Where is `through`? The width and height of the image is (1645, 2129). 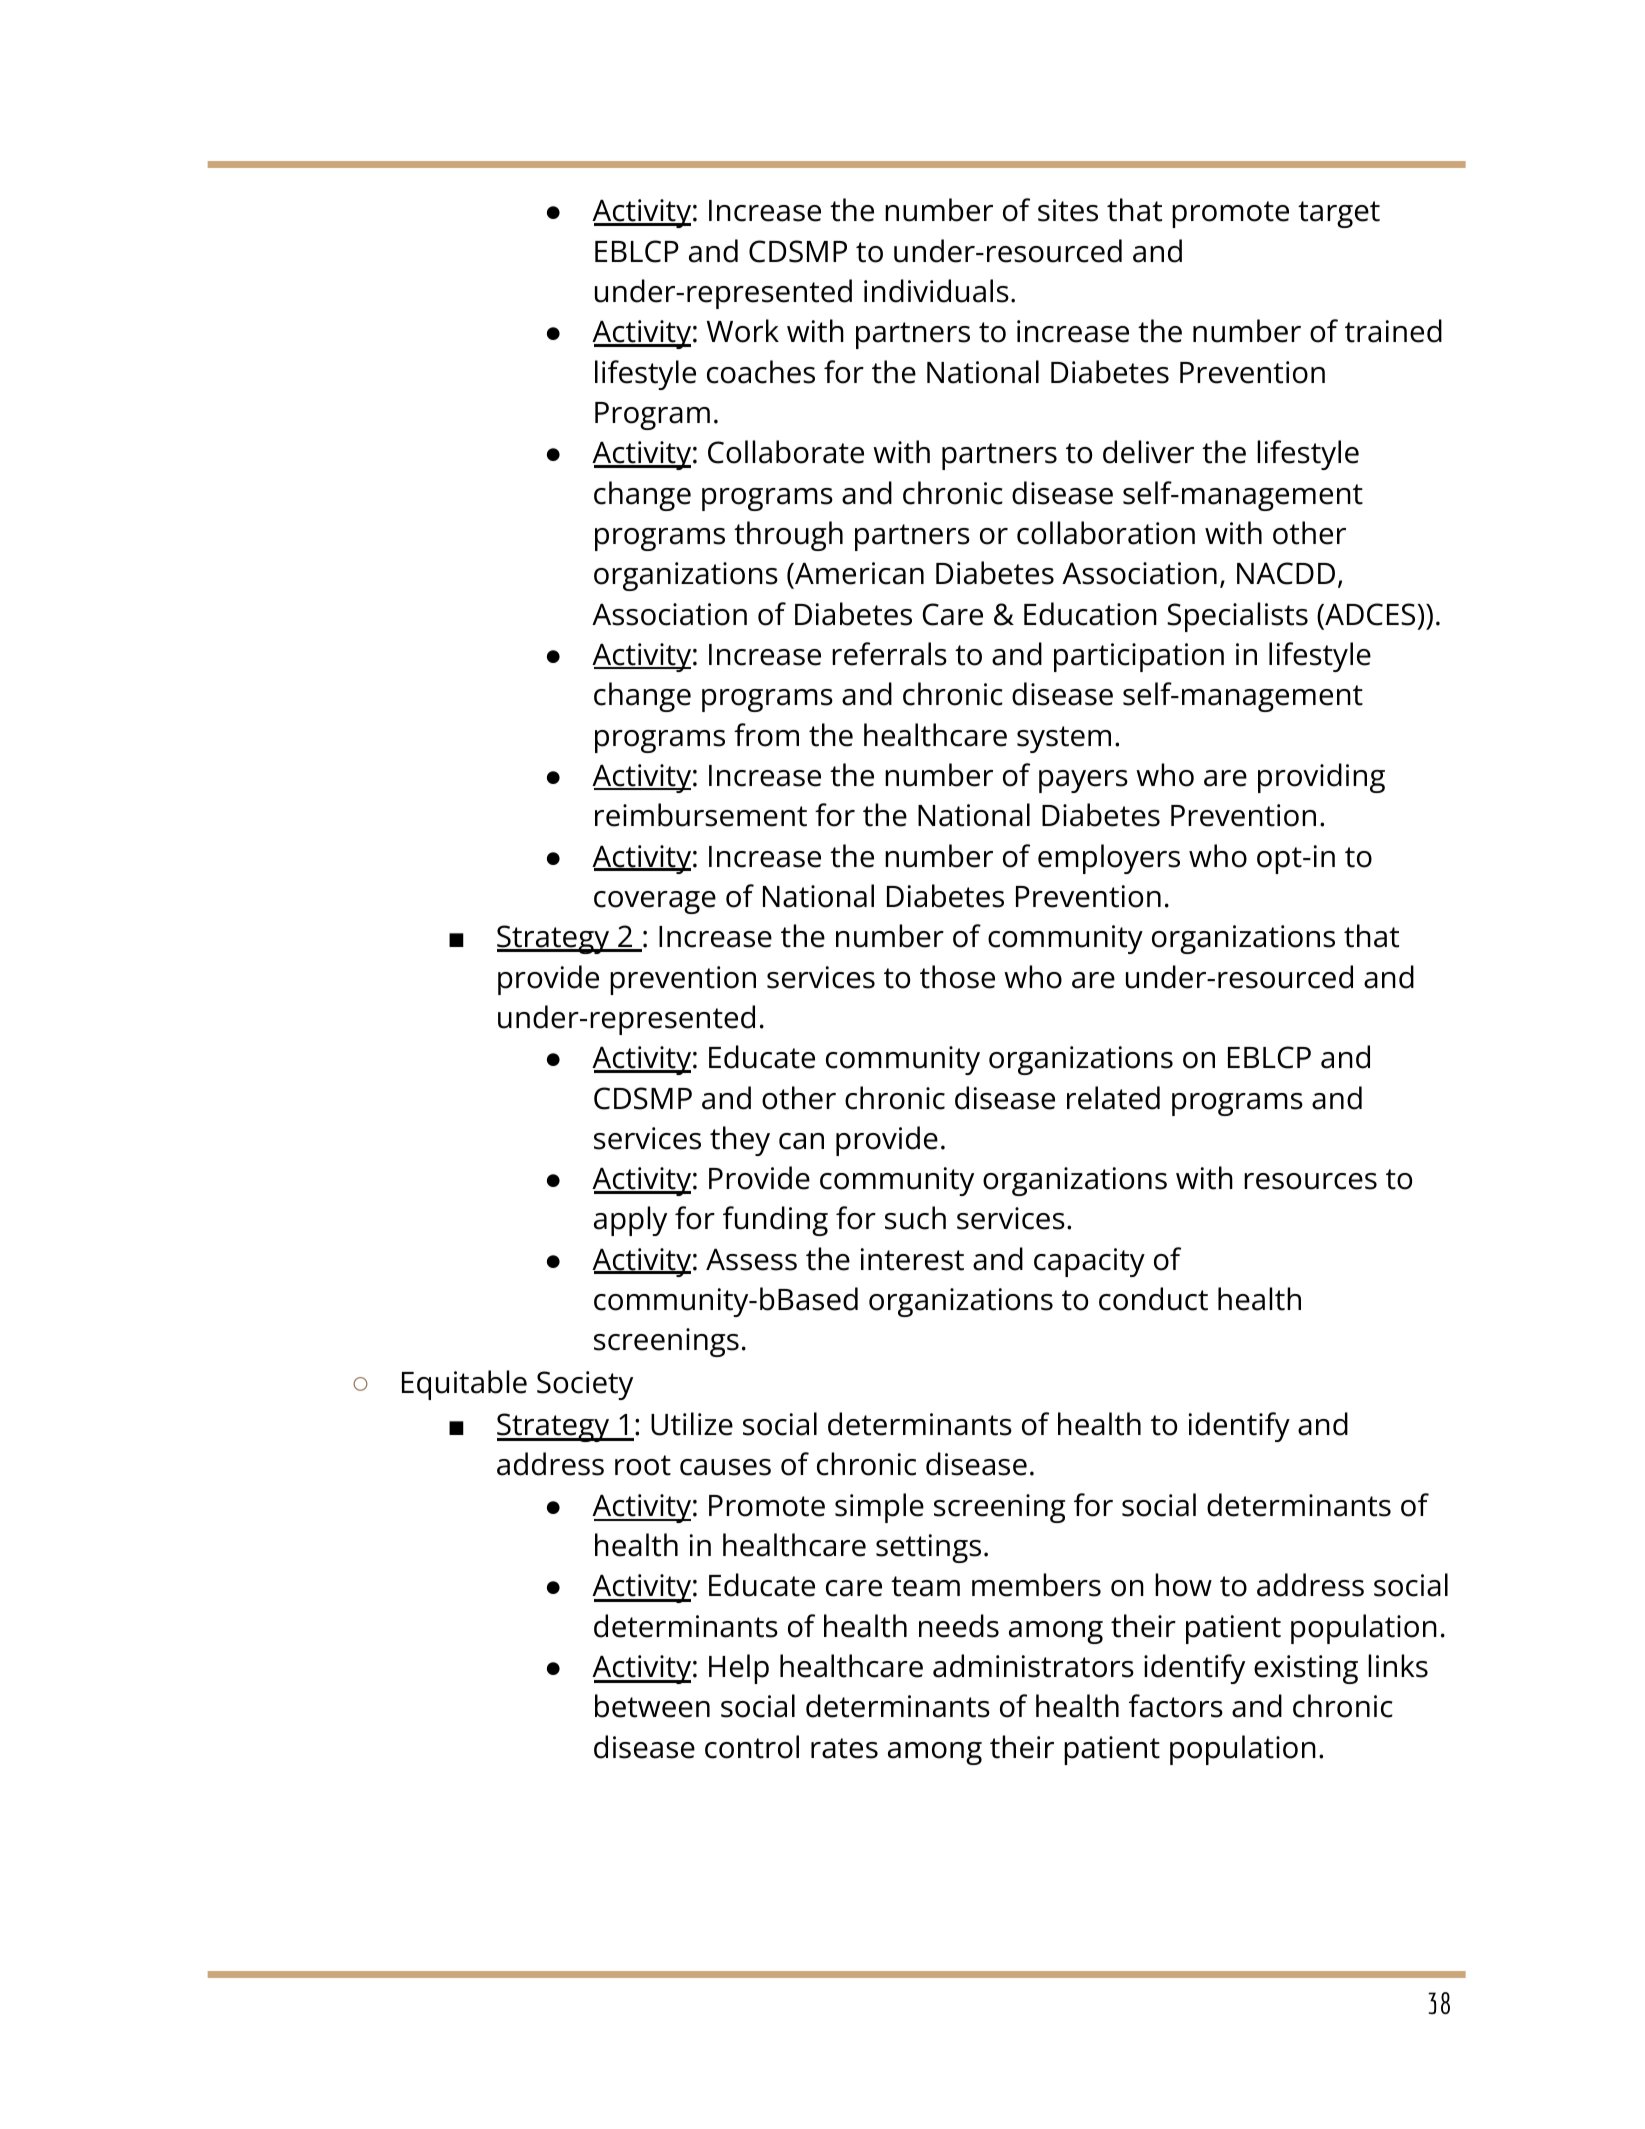
through is located at coordinates (788, 536).
